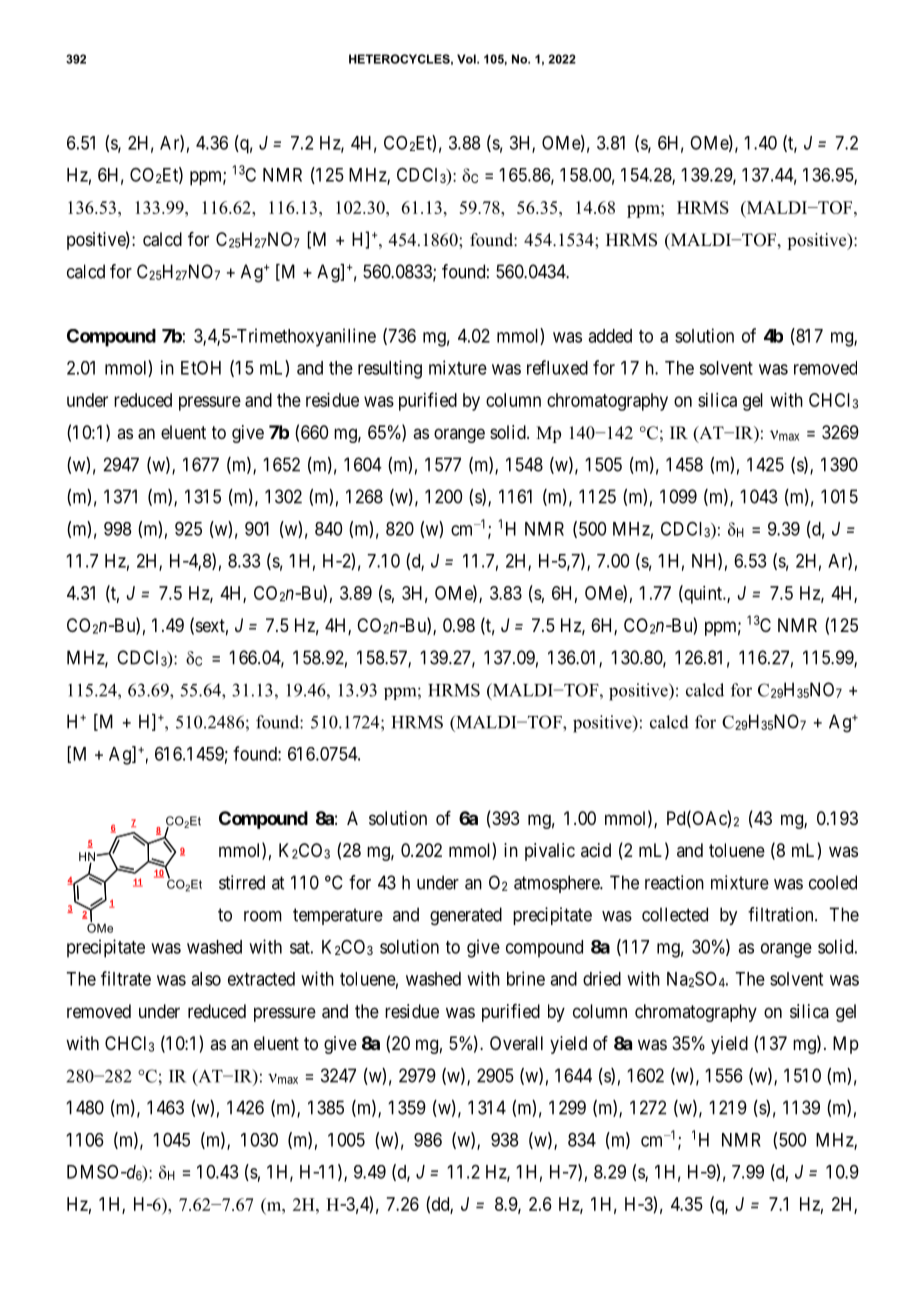 The image size is (924, 1308). Describe the element at coordinates (206, 979) in the image. I see `also` at that location.
